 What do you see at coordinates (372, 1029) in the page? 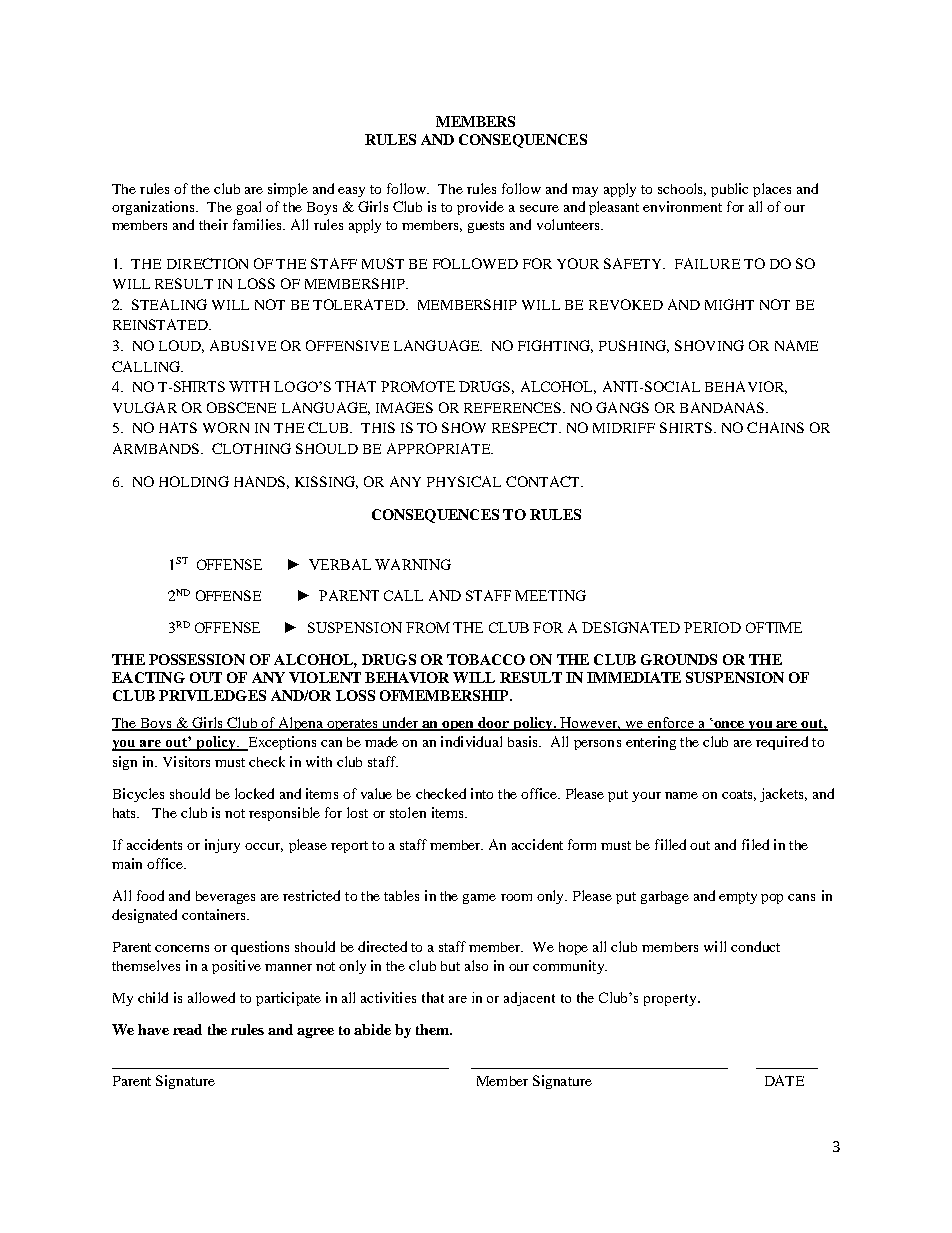
I see `abide` at bounding box center [372, 1029].
